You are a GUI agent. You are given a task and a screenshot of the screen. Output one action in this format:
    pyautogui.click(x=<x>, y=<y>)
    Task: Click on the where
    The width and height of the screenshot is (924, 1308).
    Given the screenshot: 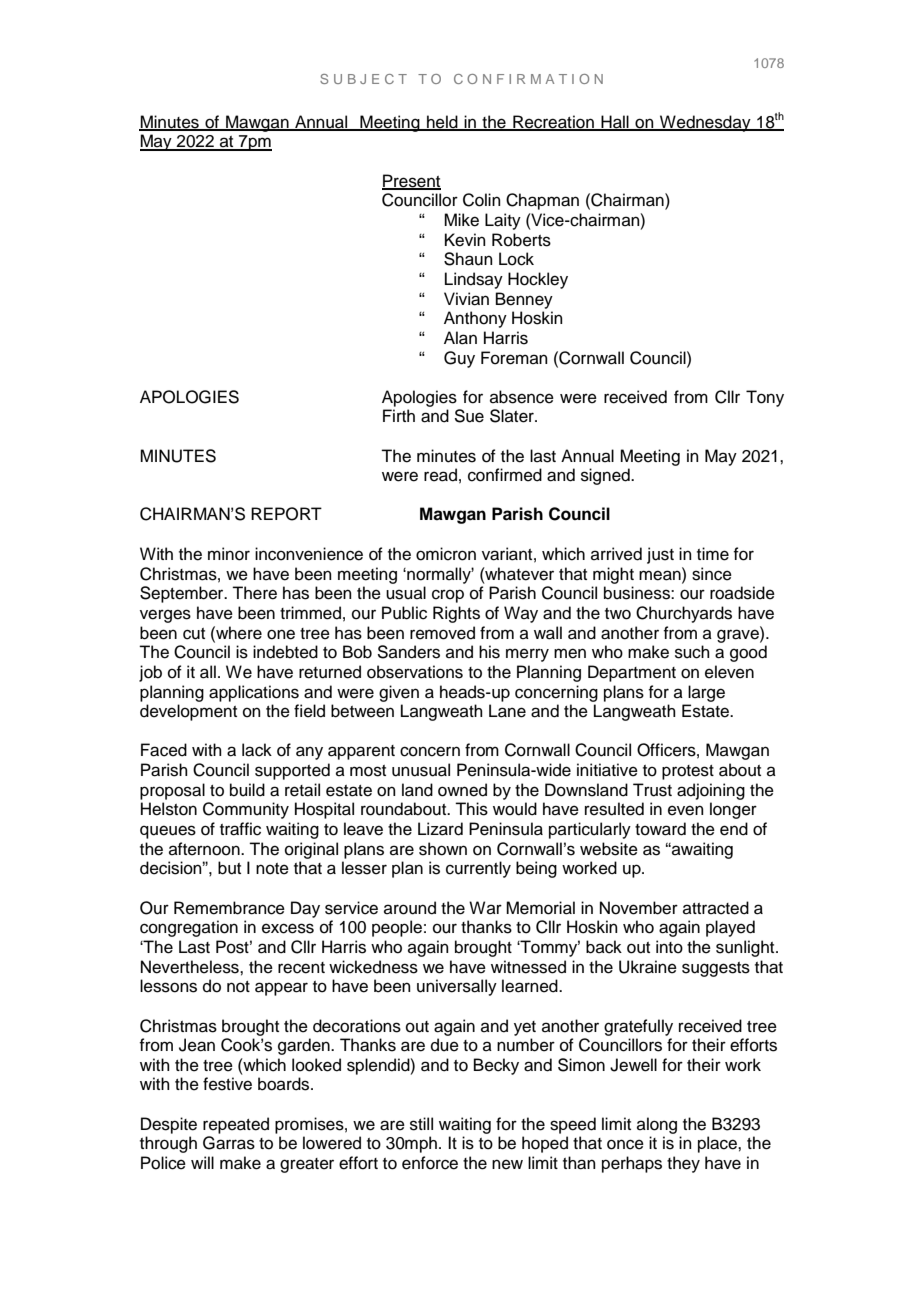 What is the action you would take?
    pyautogui.click(x=238, y=633)
